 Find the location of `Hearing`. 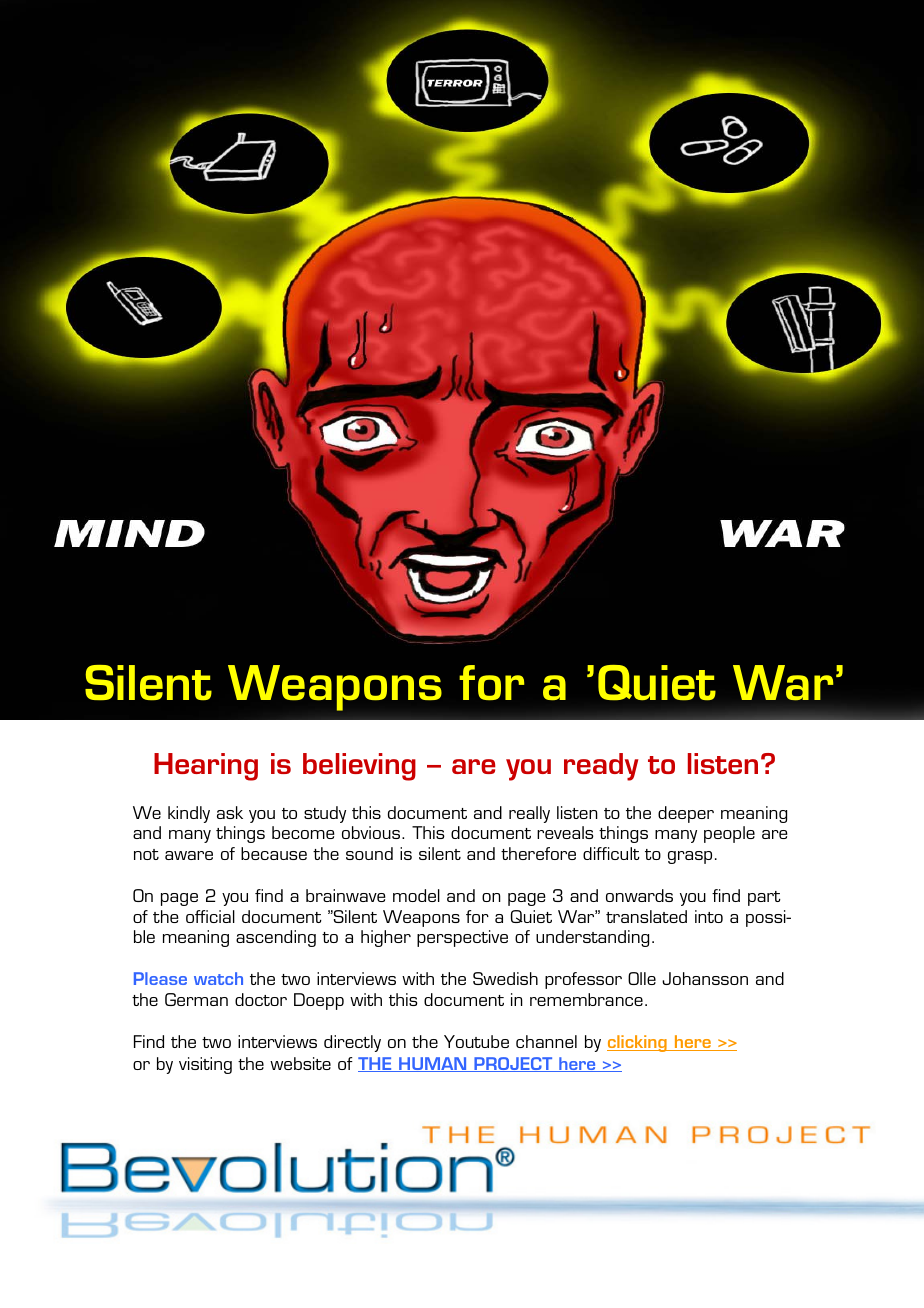

Hearing is located at coordinates (206, 767).
